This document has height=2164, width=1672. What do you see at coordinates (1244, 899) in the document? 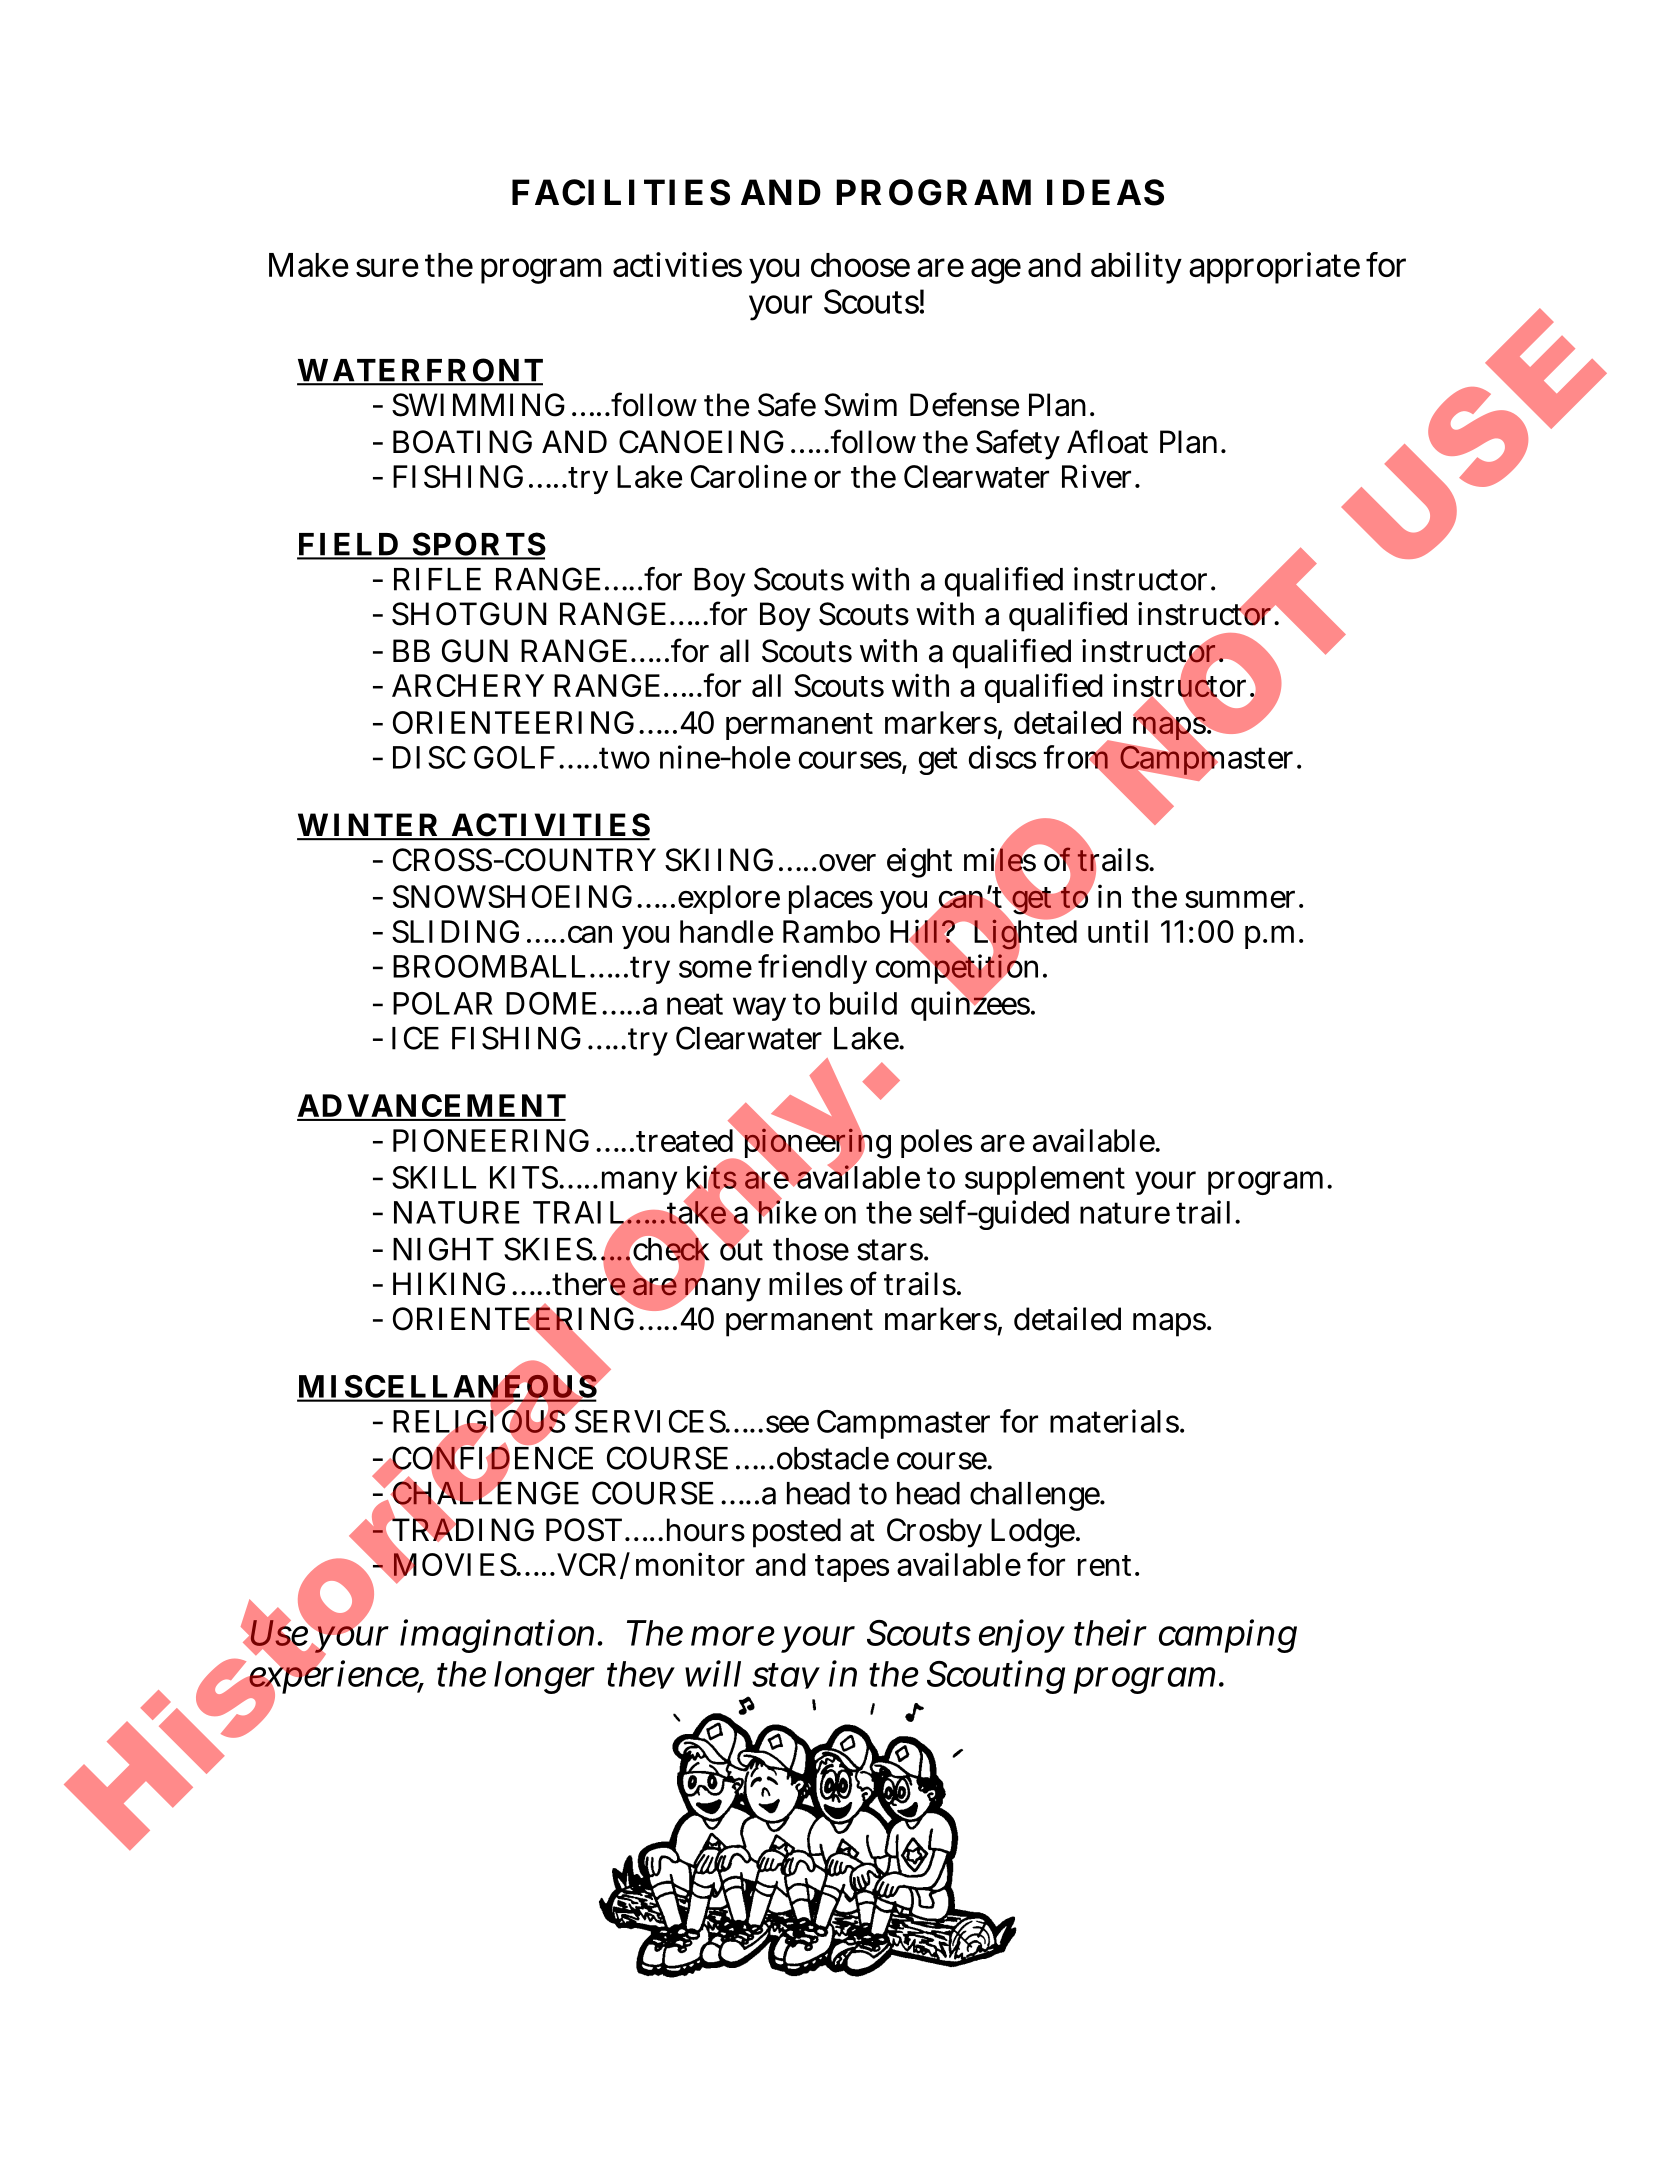
I see `summer` at bounding box center [1244, 899].
